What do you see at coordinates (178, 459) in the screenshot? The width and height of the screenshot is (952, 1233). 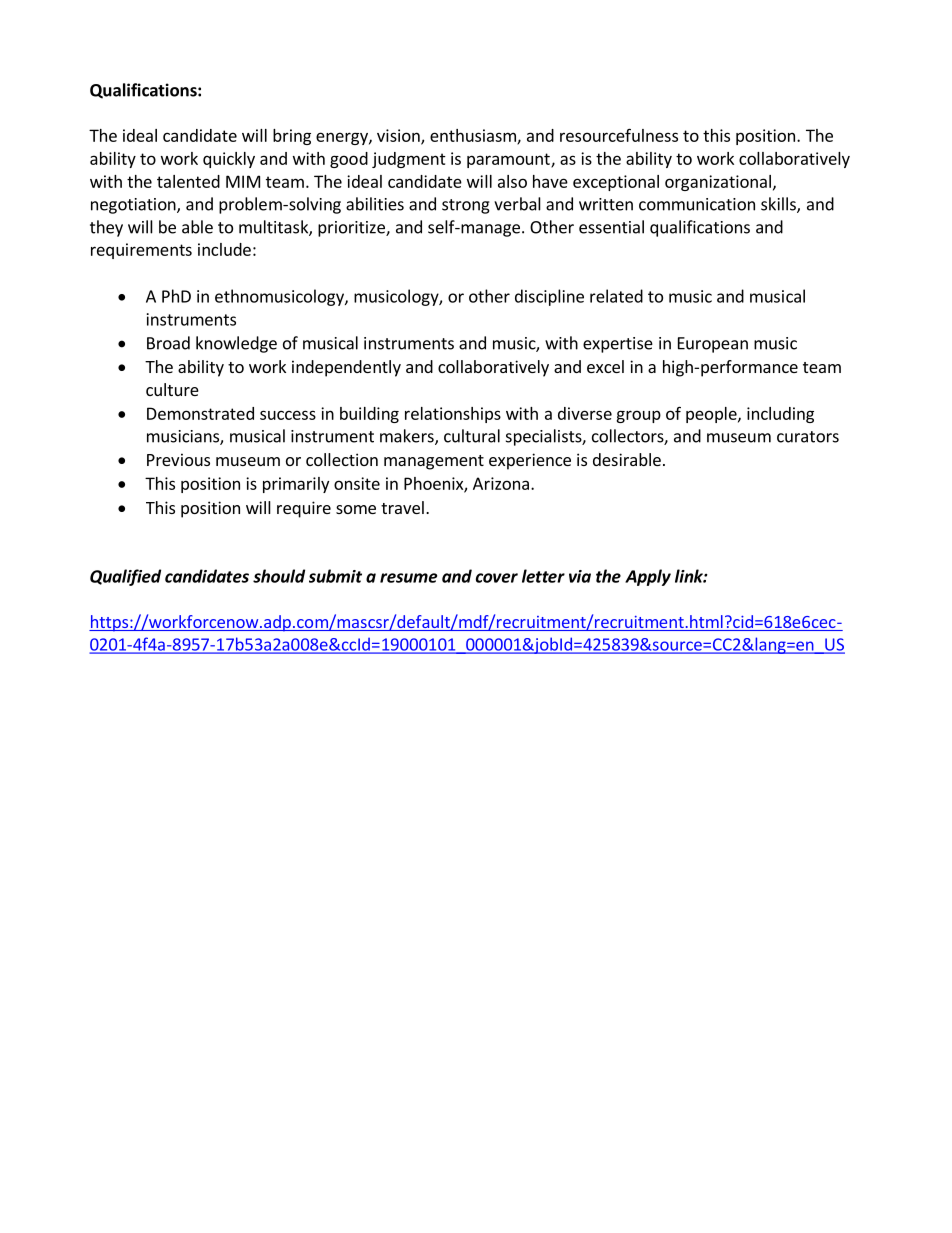 I see `Previous` at bounding box center [178, 459].
